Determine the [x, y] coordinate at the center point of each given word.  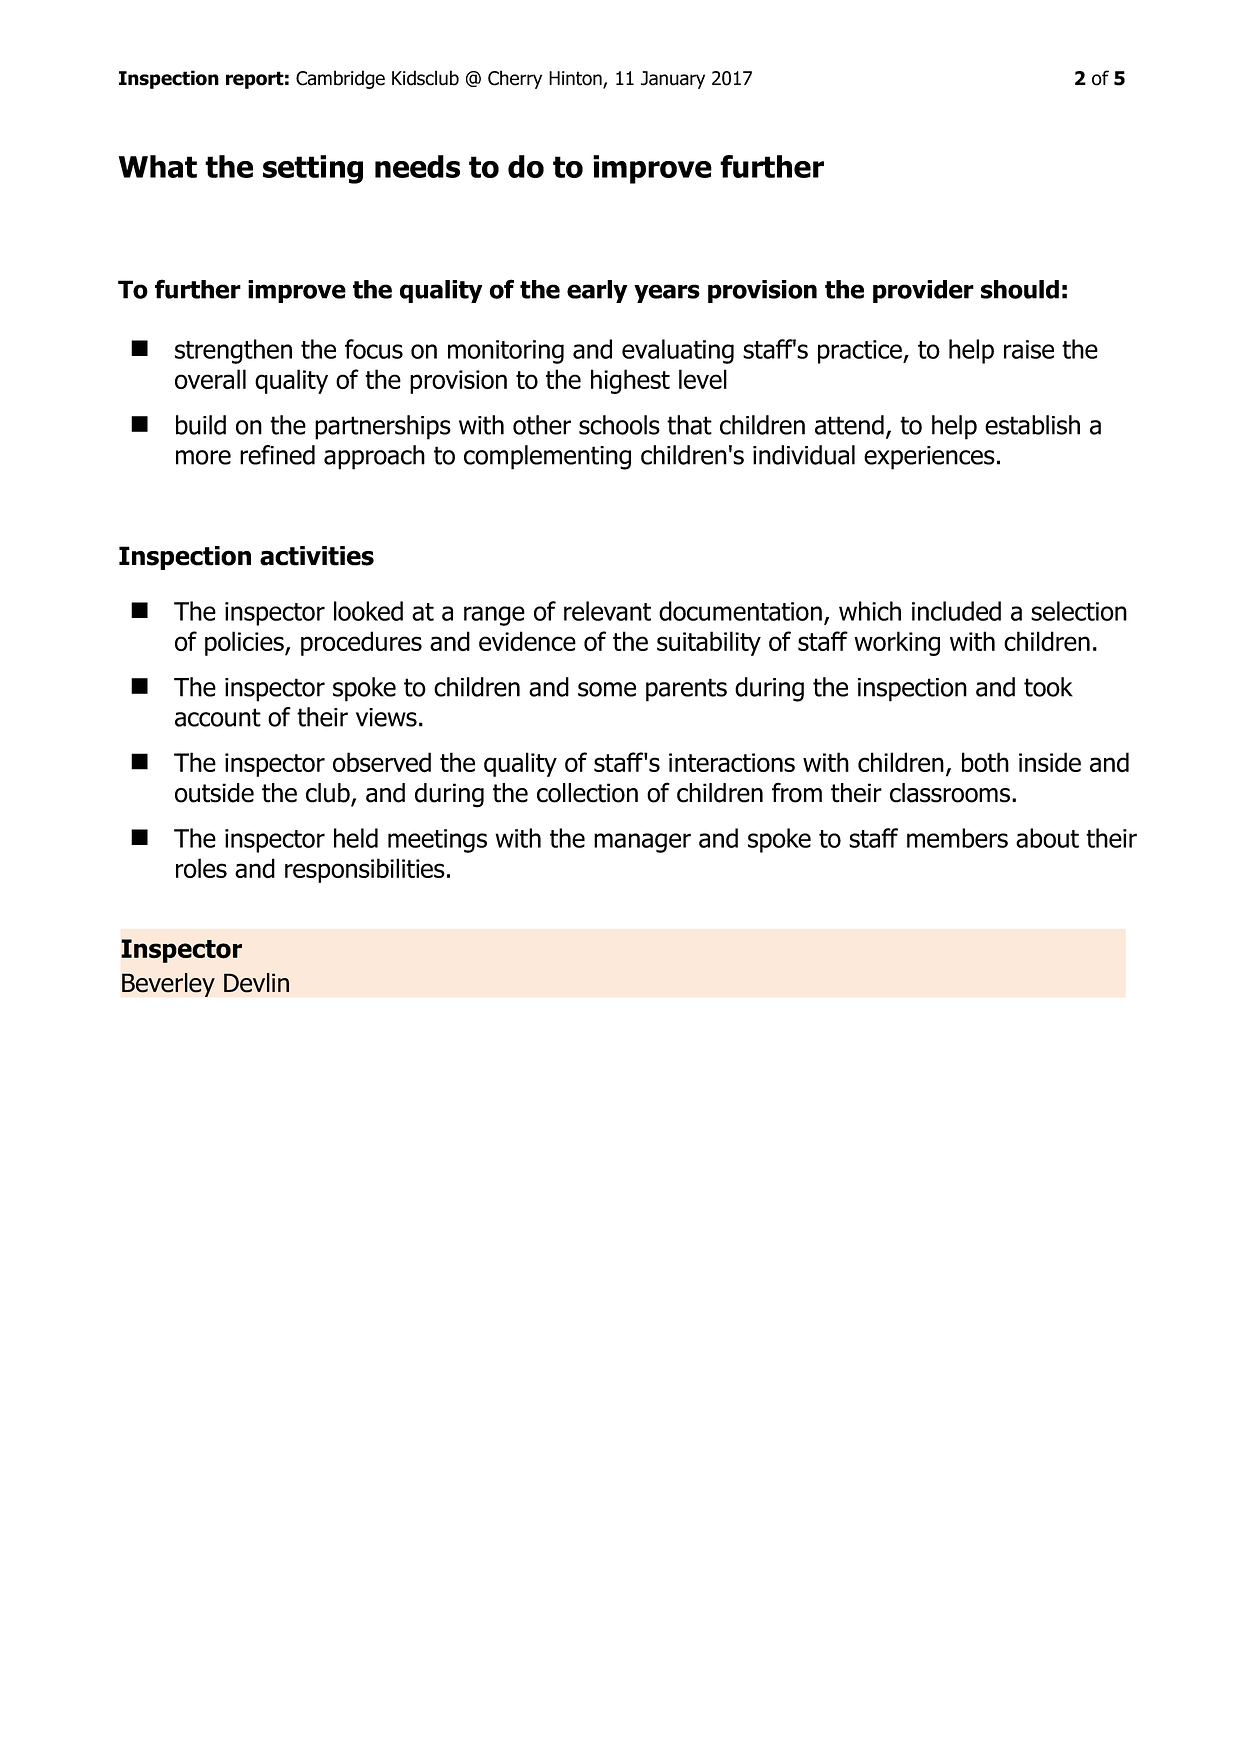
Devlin [256, 983]
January [673, 80]
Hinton [576, 79]
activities [317, 556]
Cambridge [340, 79]
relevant [607, 611]
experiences [929, 458]
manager [642, 843]
